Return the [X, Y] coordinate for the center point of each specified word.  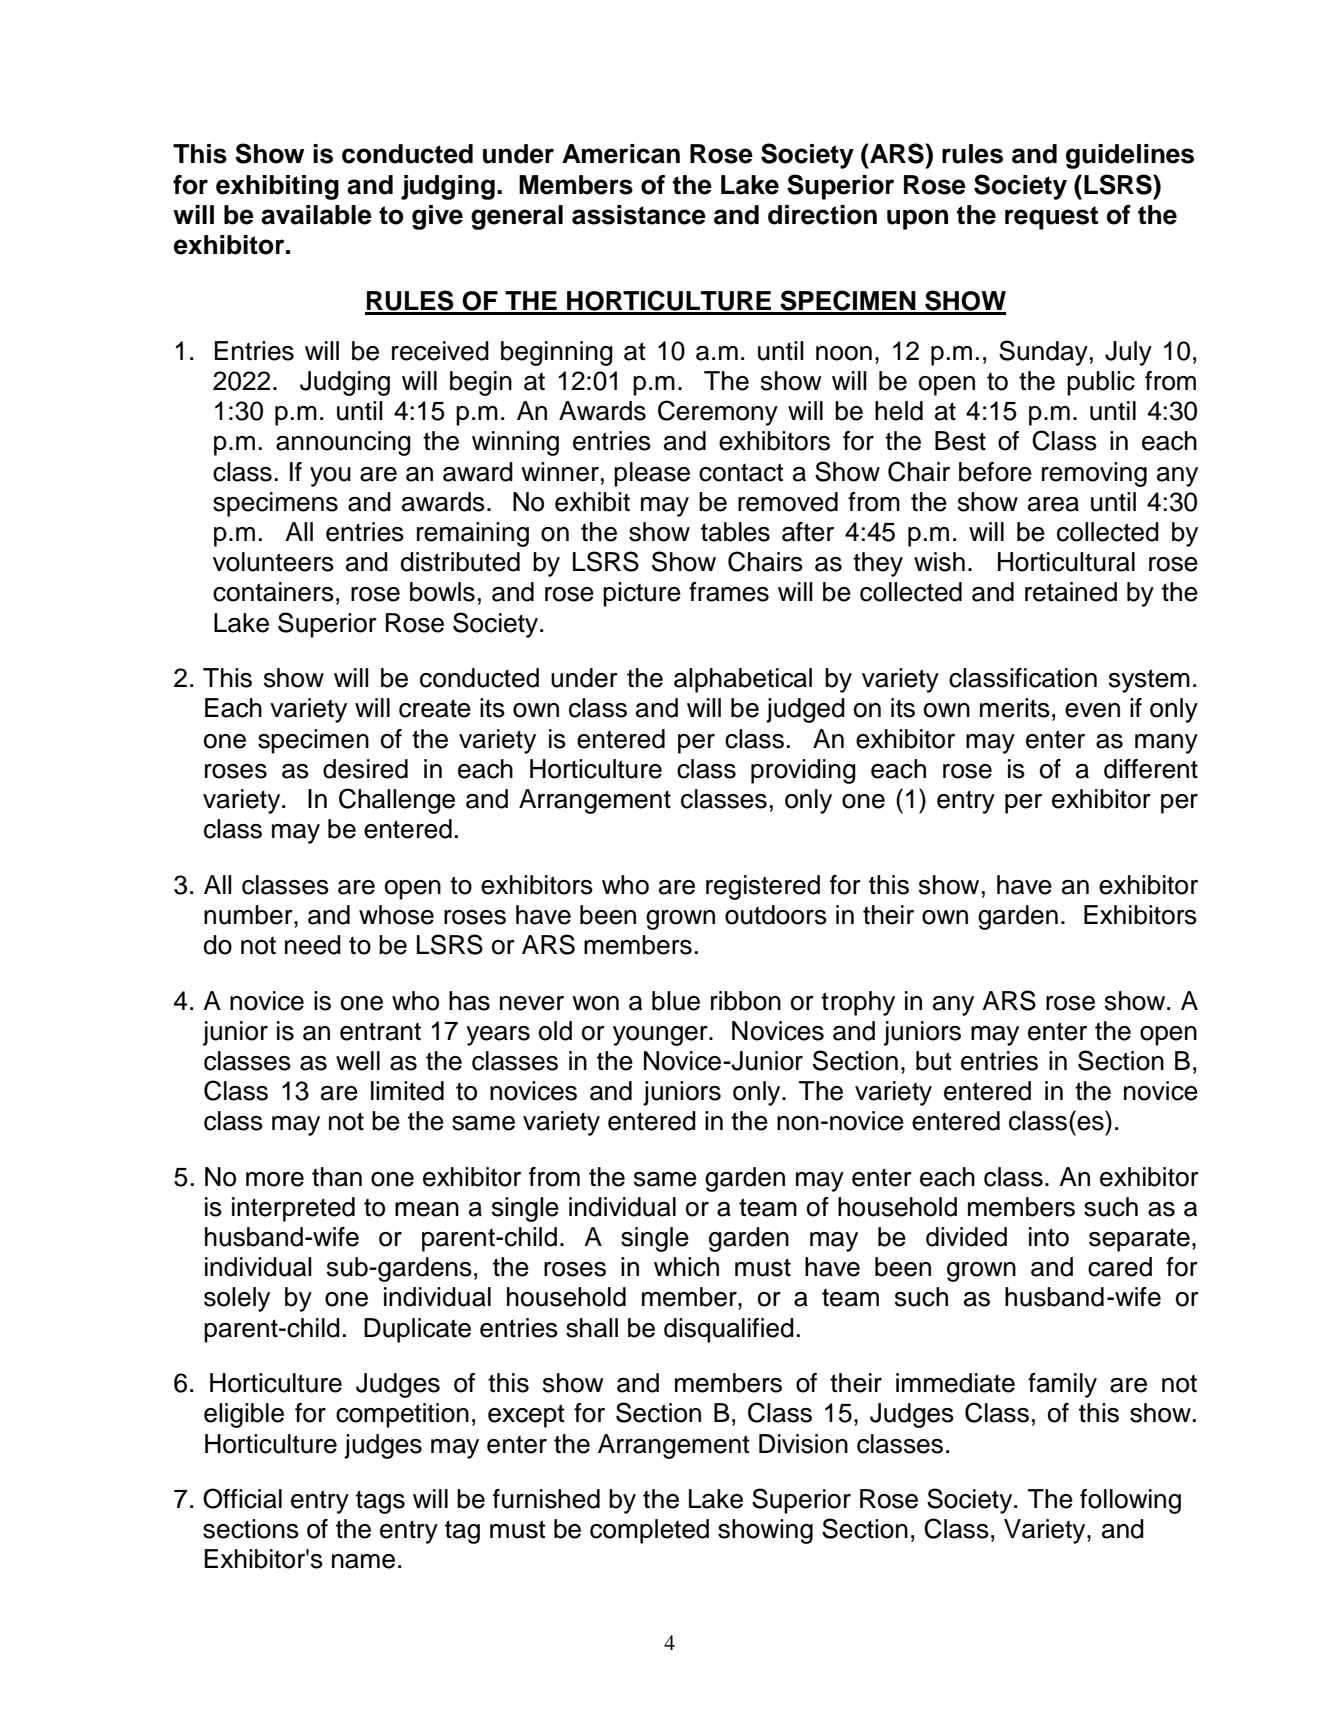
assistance [639, 215]
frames [729, 592]
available [316, 215]
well [358, 1061]
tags [380, 1502]
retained [1071, 592]
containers [273, 592]
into [1049, 1237]
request [1051, 218]
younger [661, 1036]
